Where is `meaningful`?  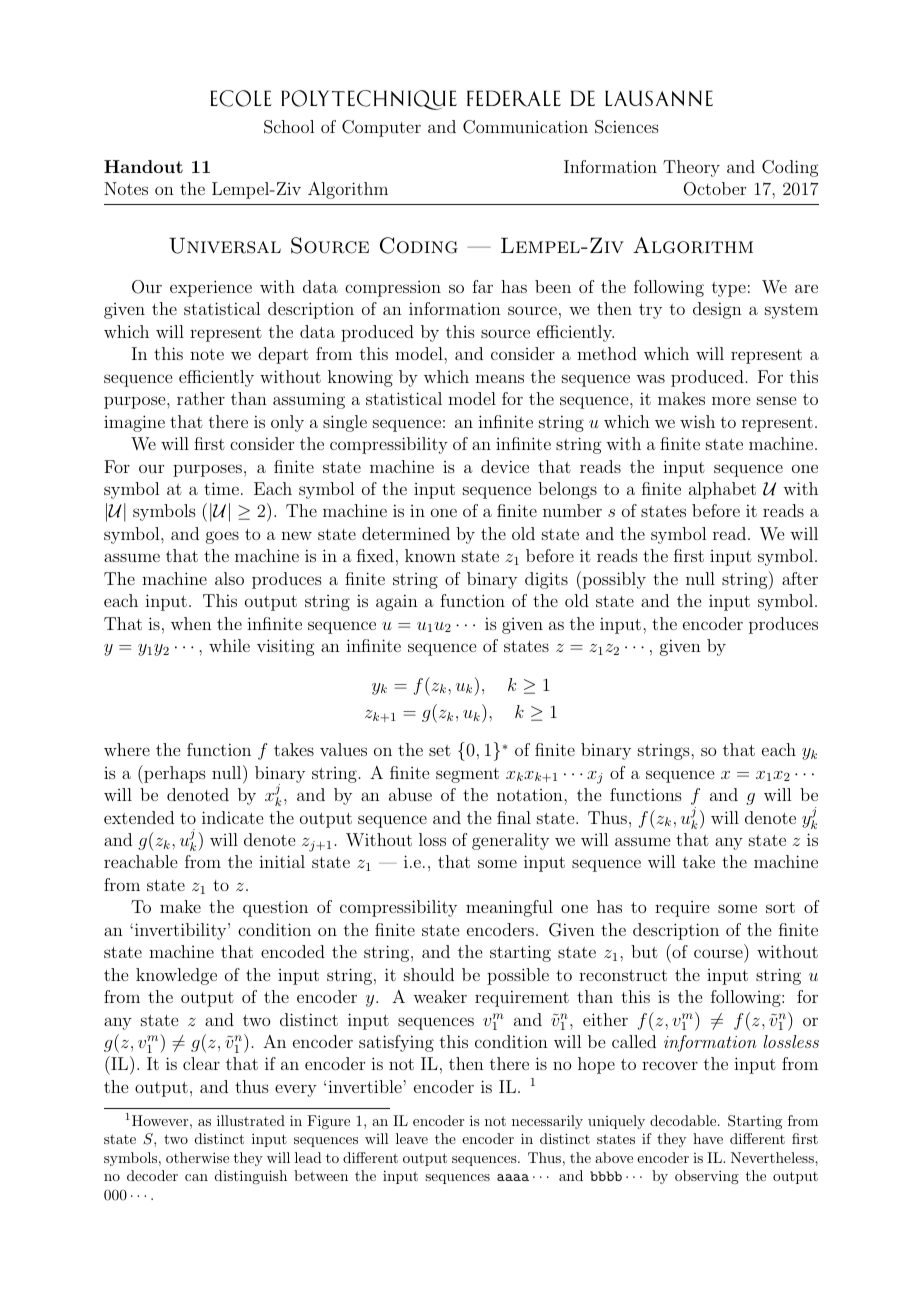 meaningful is located at coordinates (509, 908).
